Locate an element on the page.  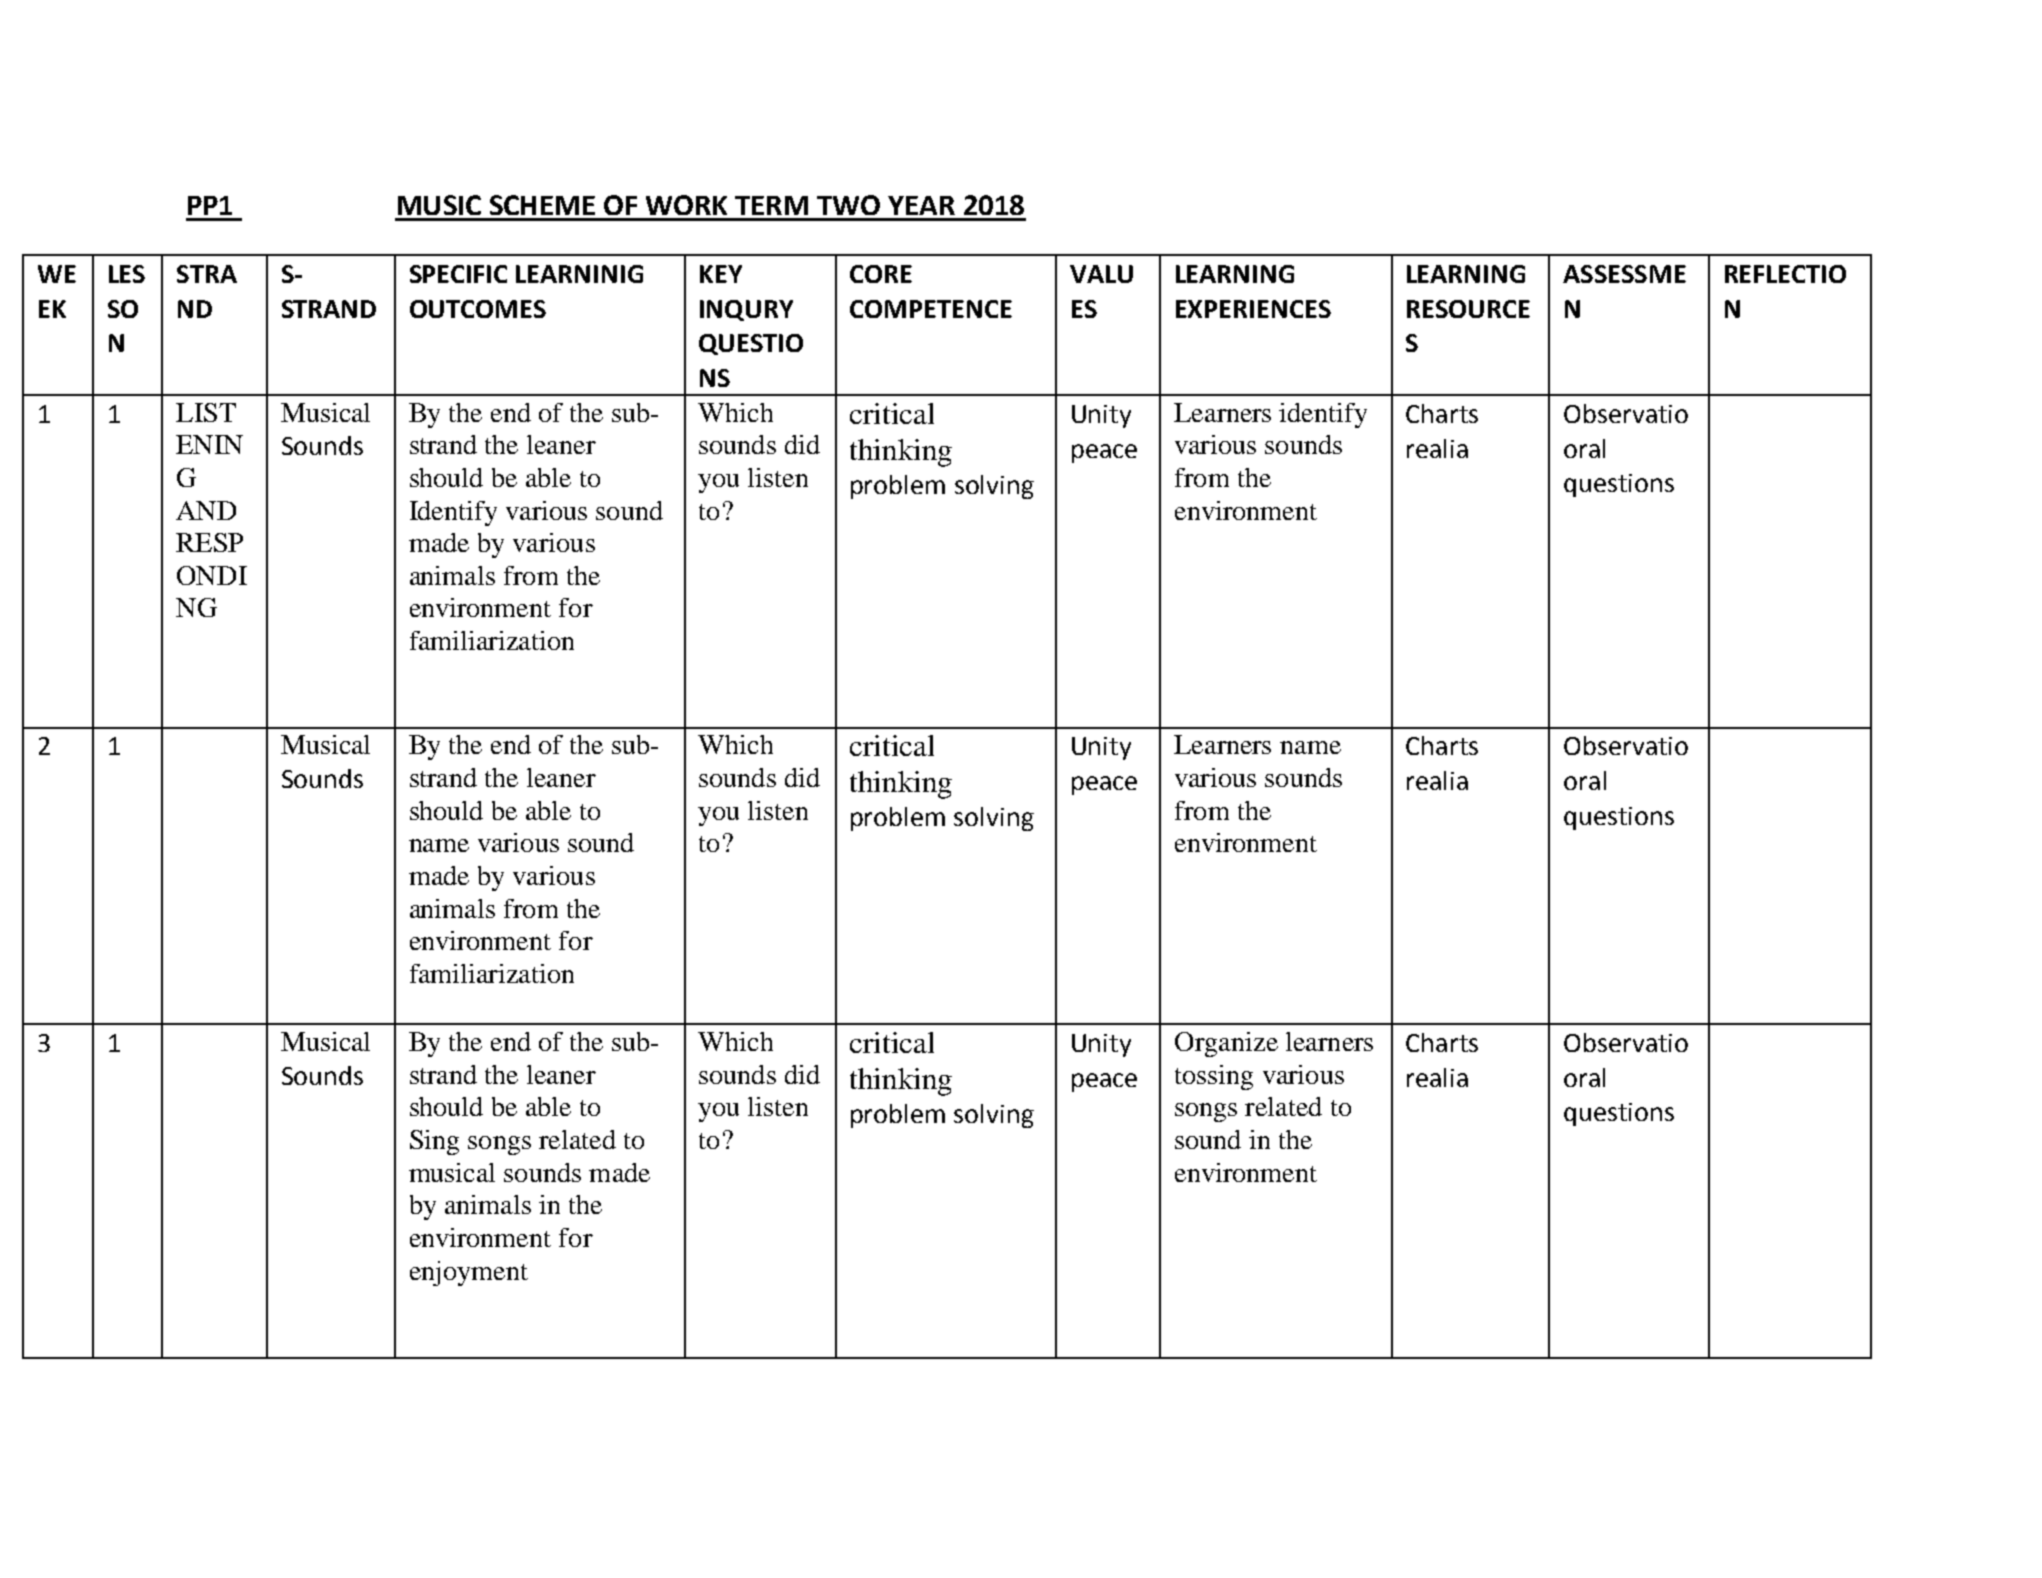
CORE is located at coordinates (881, 274).
